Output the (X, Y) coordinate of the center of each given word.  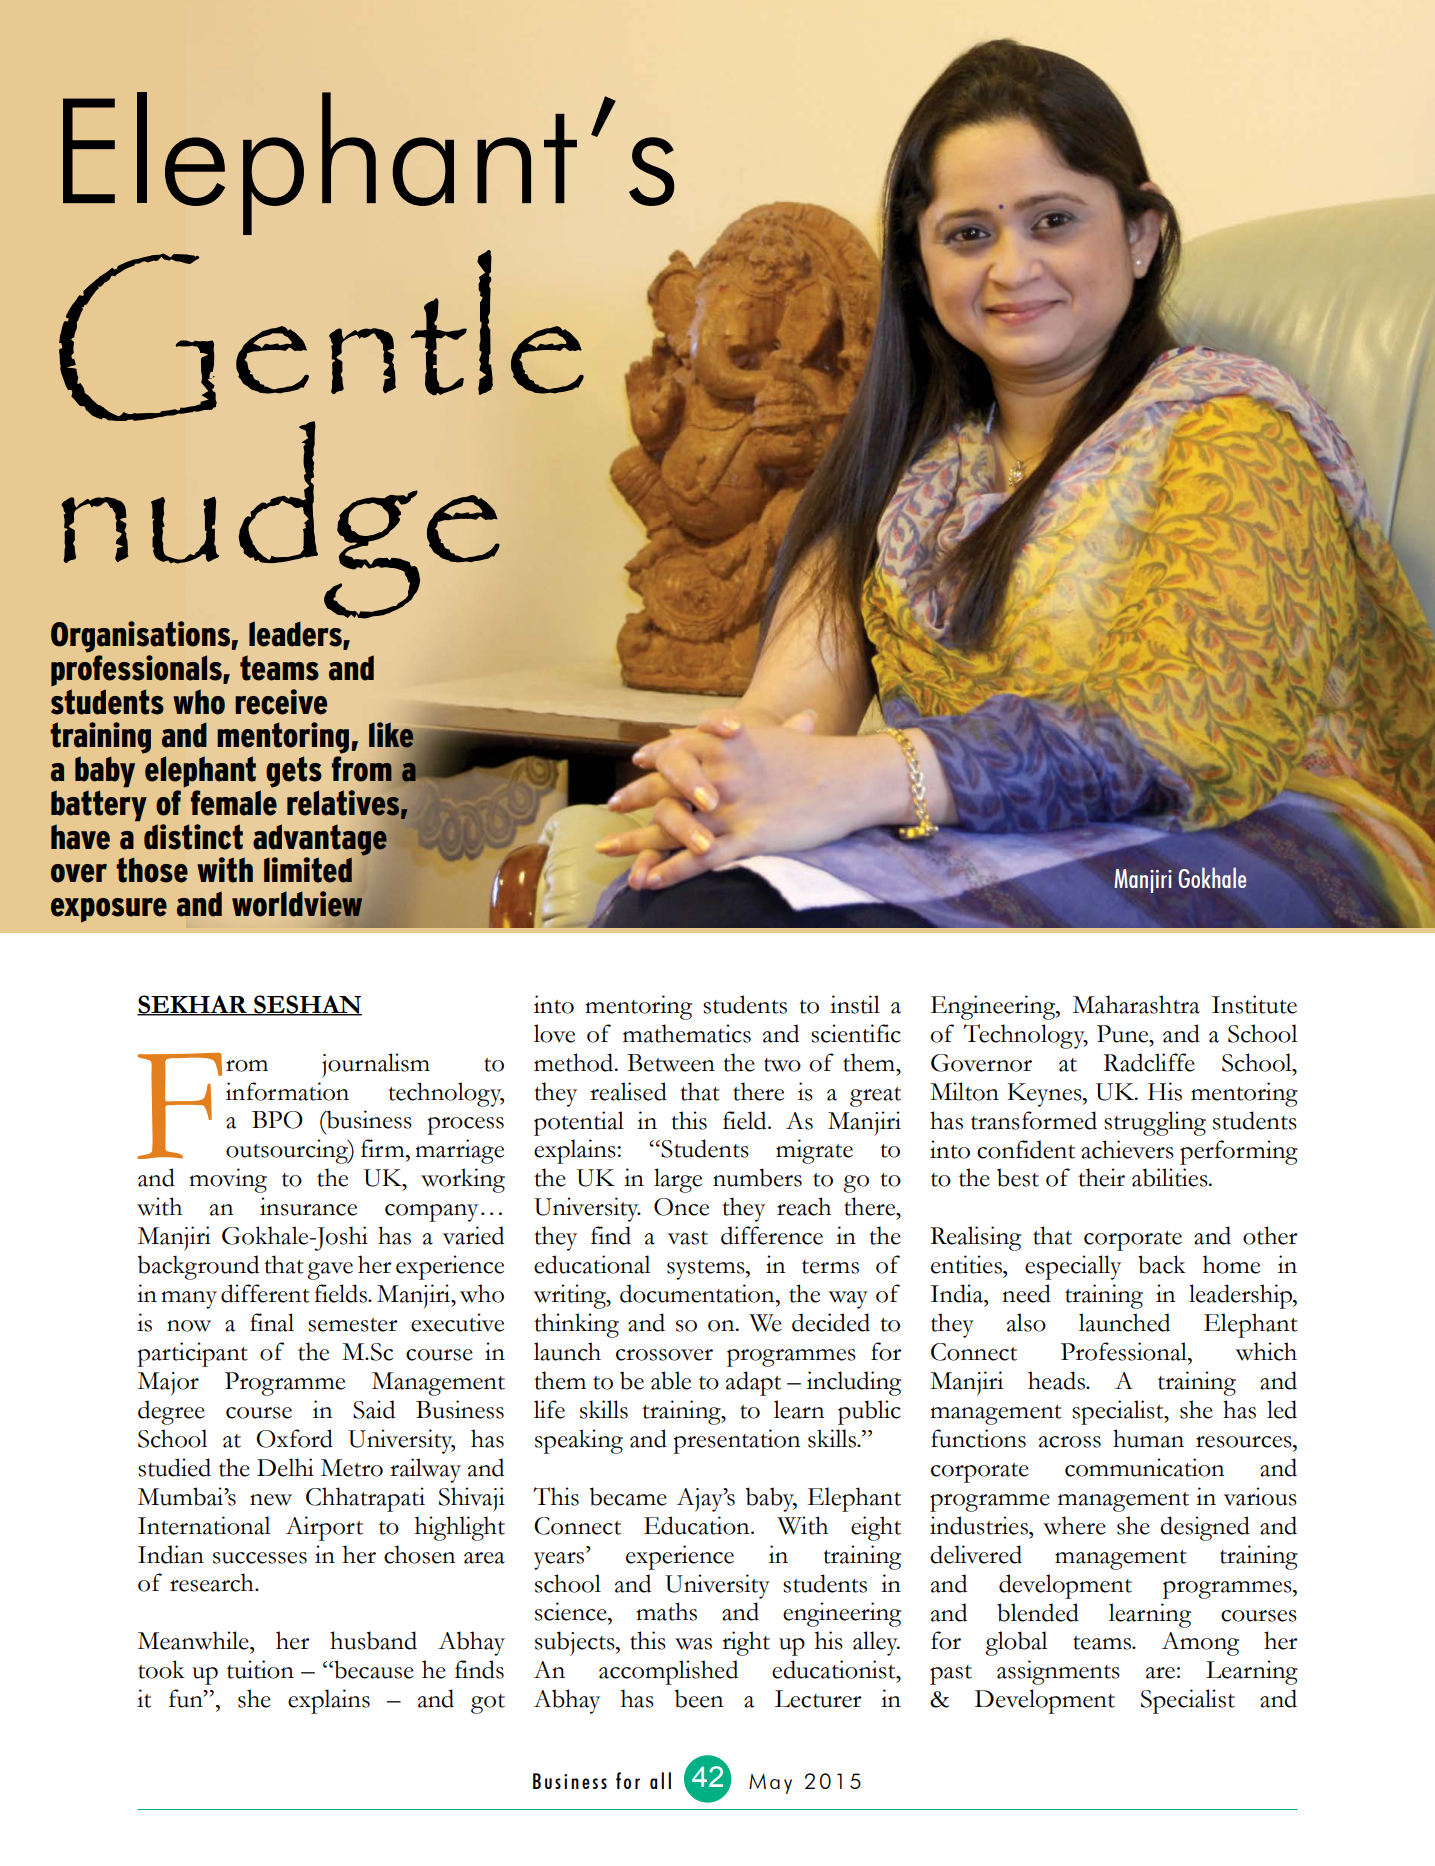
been (699, 1698)
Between (671, 1063)
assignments (1058, 1672)
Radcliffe (1149, 1062)
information (287, 1091)
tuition (260, 1669)
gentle (321, 336)
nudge (280, 519)
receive (281, 702)
